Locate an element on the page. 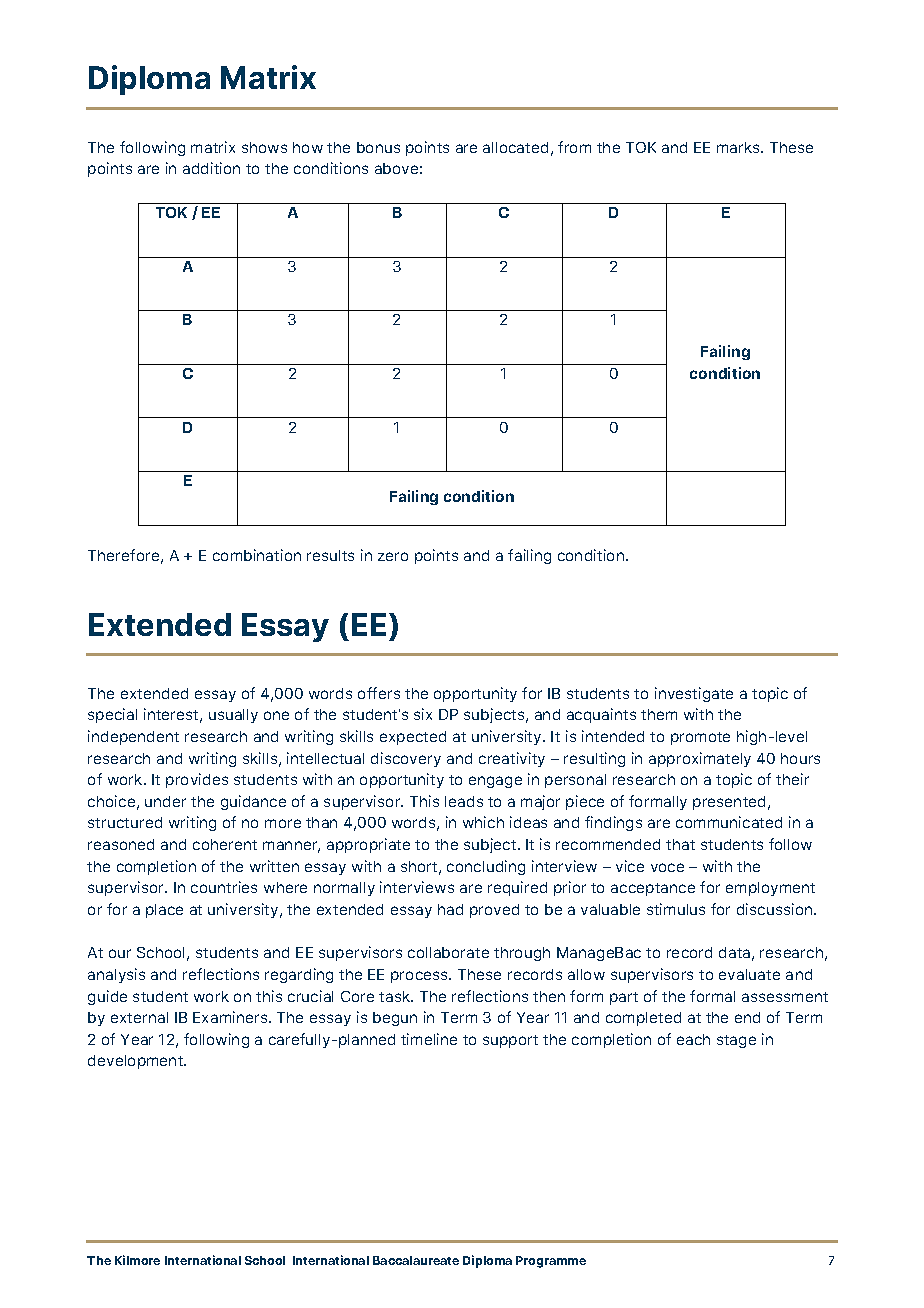  investigate is located at coordinates (694, 694).
